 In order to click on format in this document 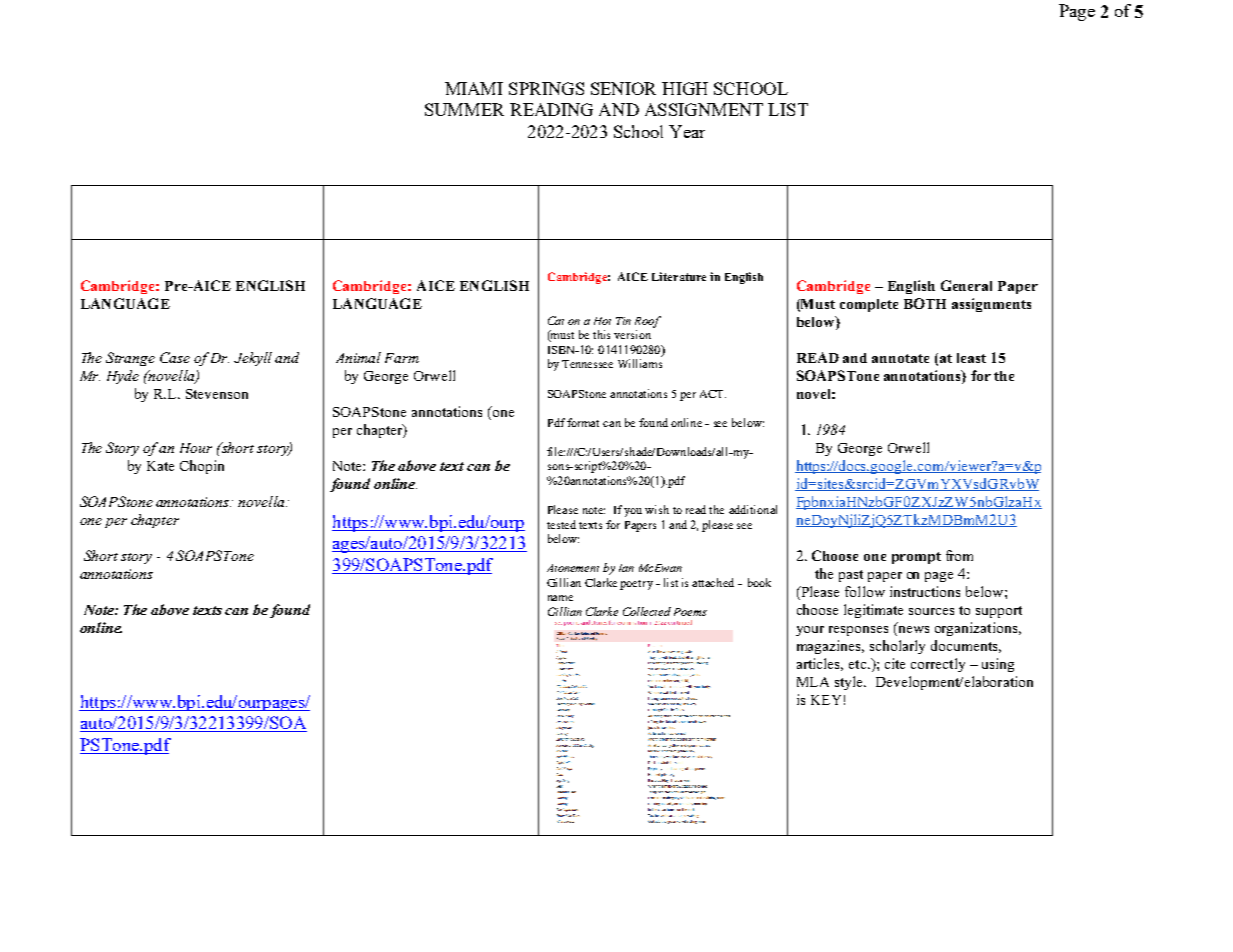, I will do `click(583, 422)`.
